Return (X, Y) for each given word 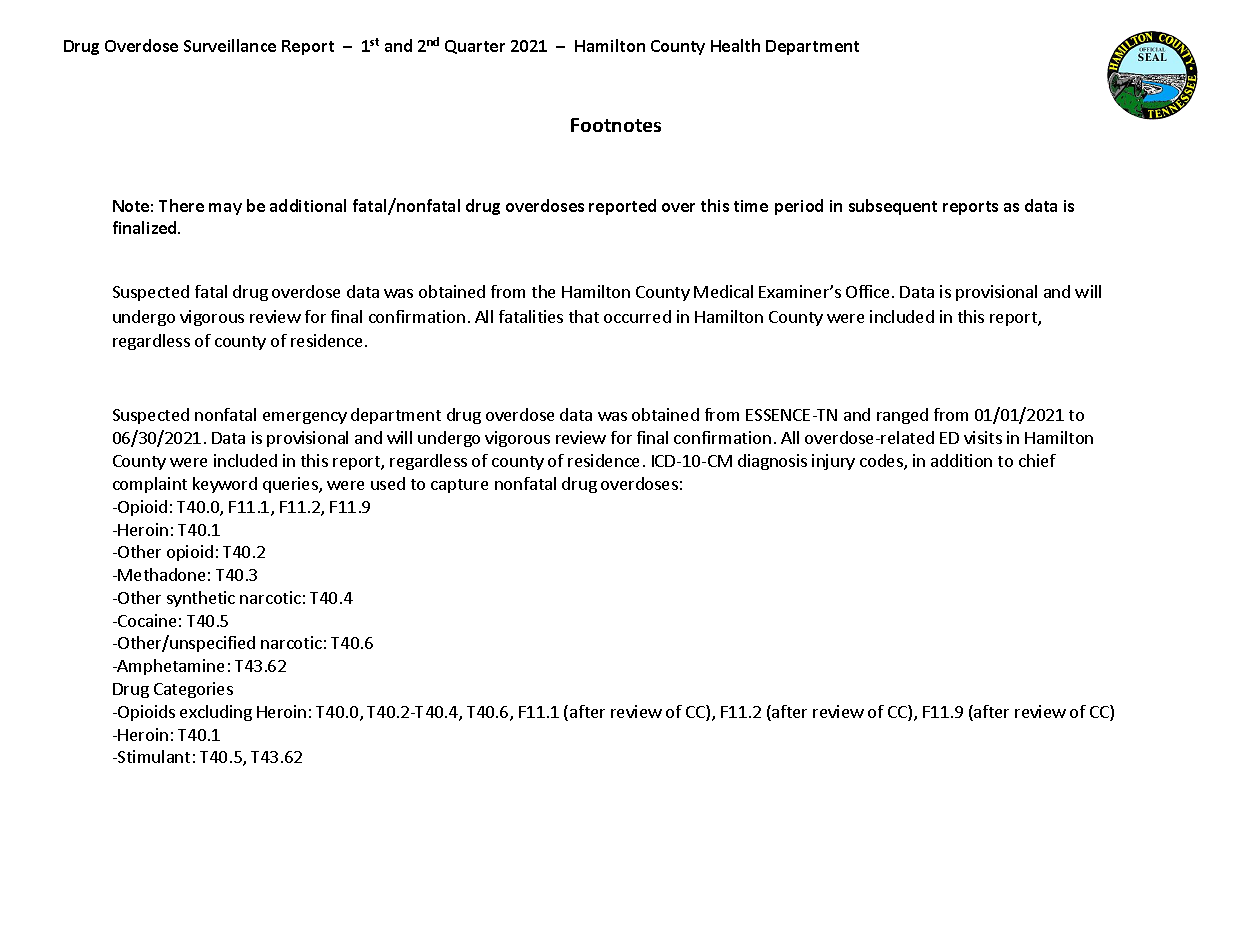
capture (459, 486)
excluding (216, 713)
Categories (193, 690)
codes (882, 462)
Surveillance (230, 45)
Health (735, 45)
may (225, 209)
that (584, 316)
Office (867, 291)
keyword (225, 485)
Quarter (475, 47)
